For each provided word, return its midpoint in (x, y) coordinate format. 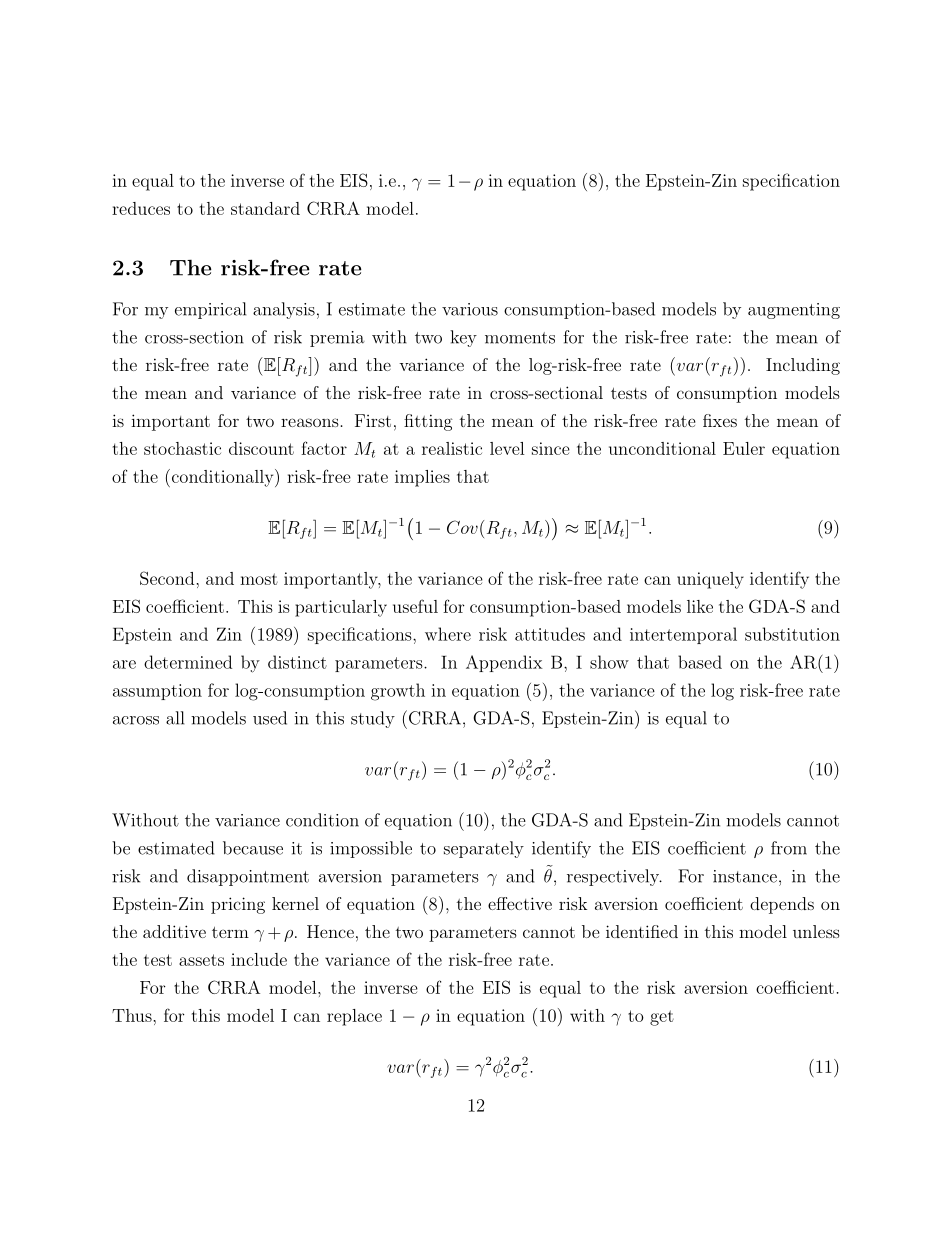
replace (354, 1017)
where (448, 634)
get (662, 1018)
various (470, 309)
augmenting (794, 311)
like (700, 606)
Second (168, 578)
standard (265, 208)
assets (201, 960)
